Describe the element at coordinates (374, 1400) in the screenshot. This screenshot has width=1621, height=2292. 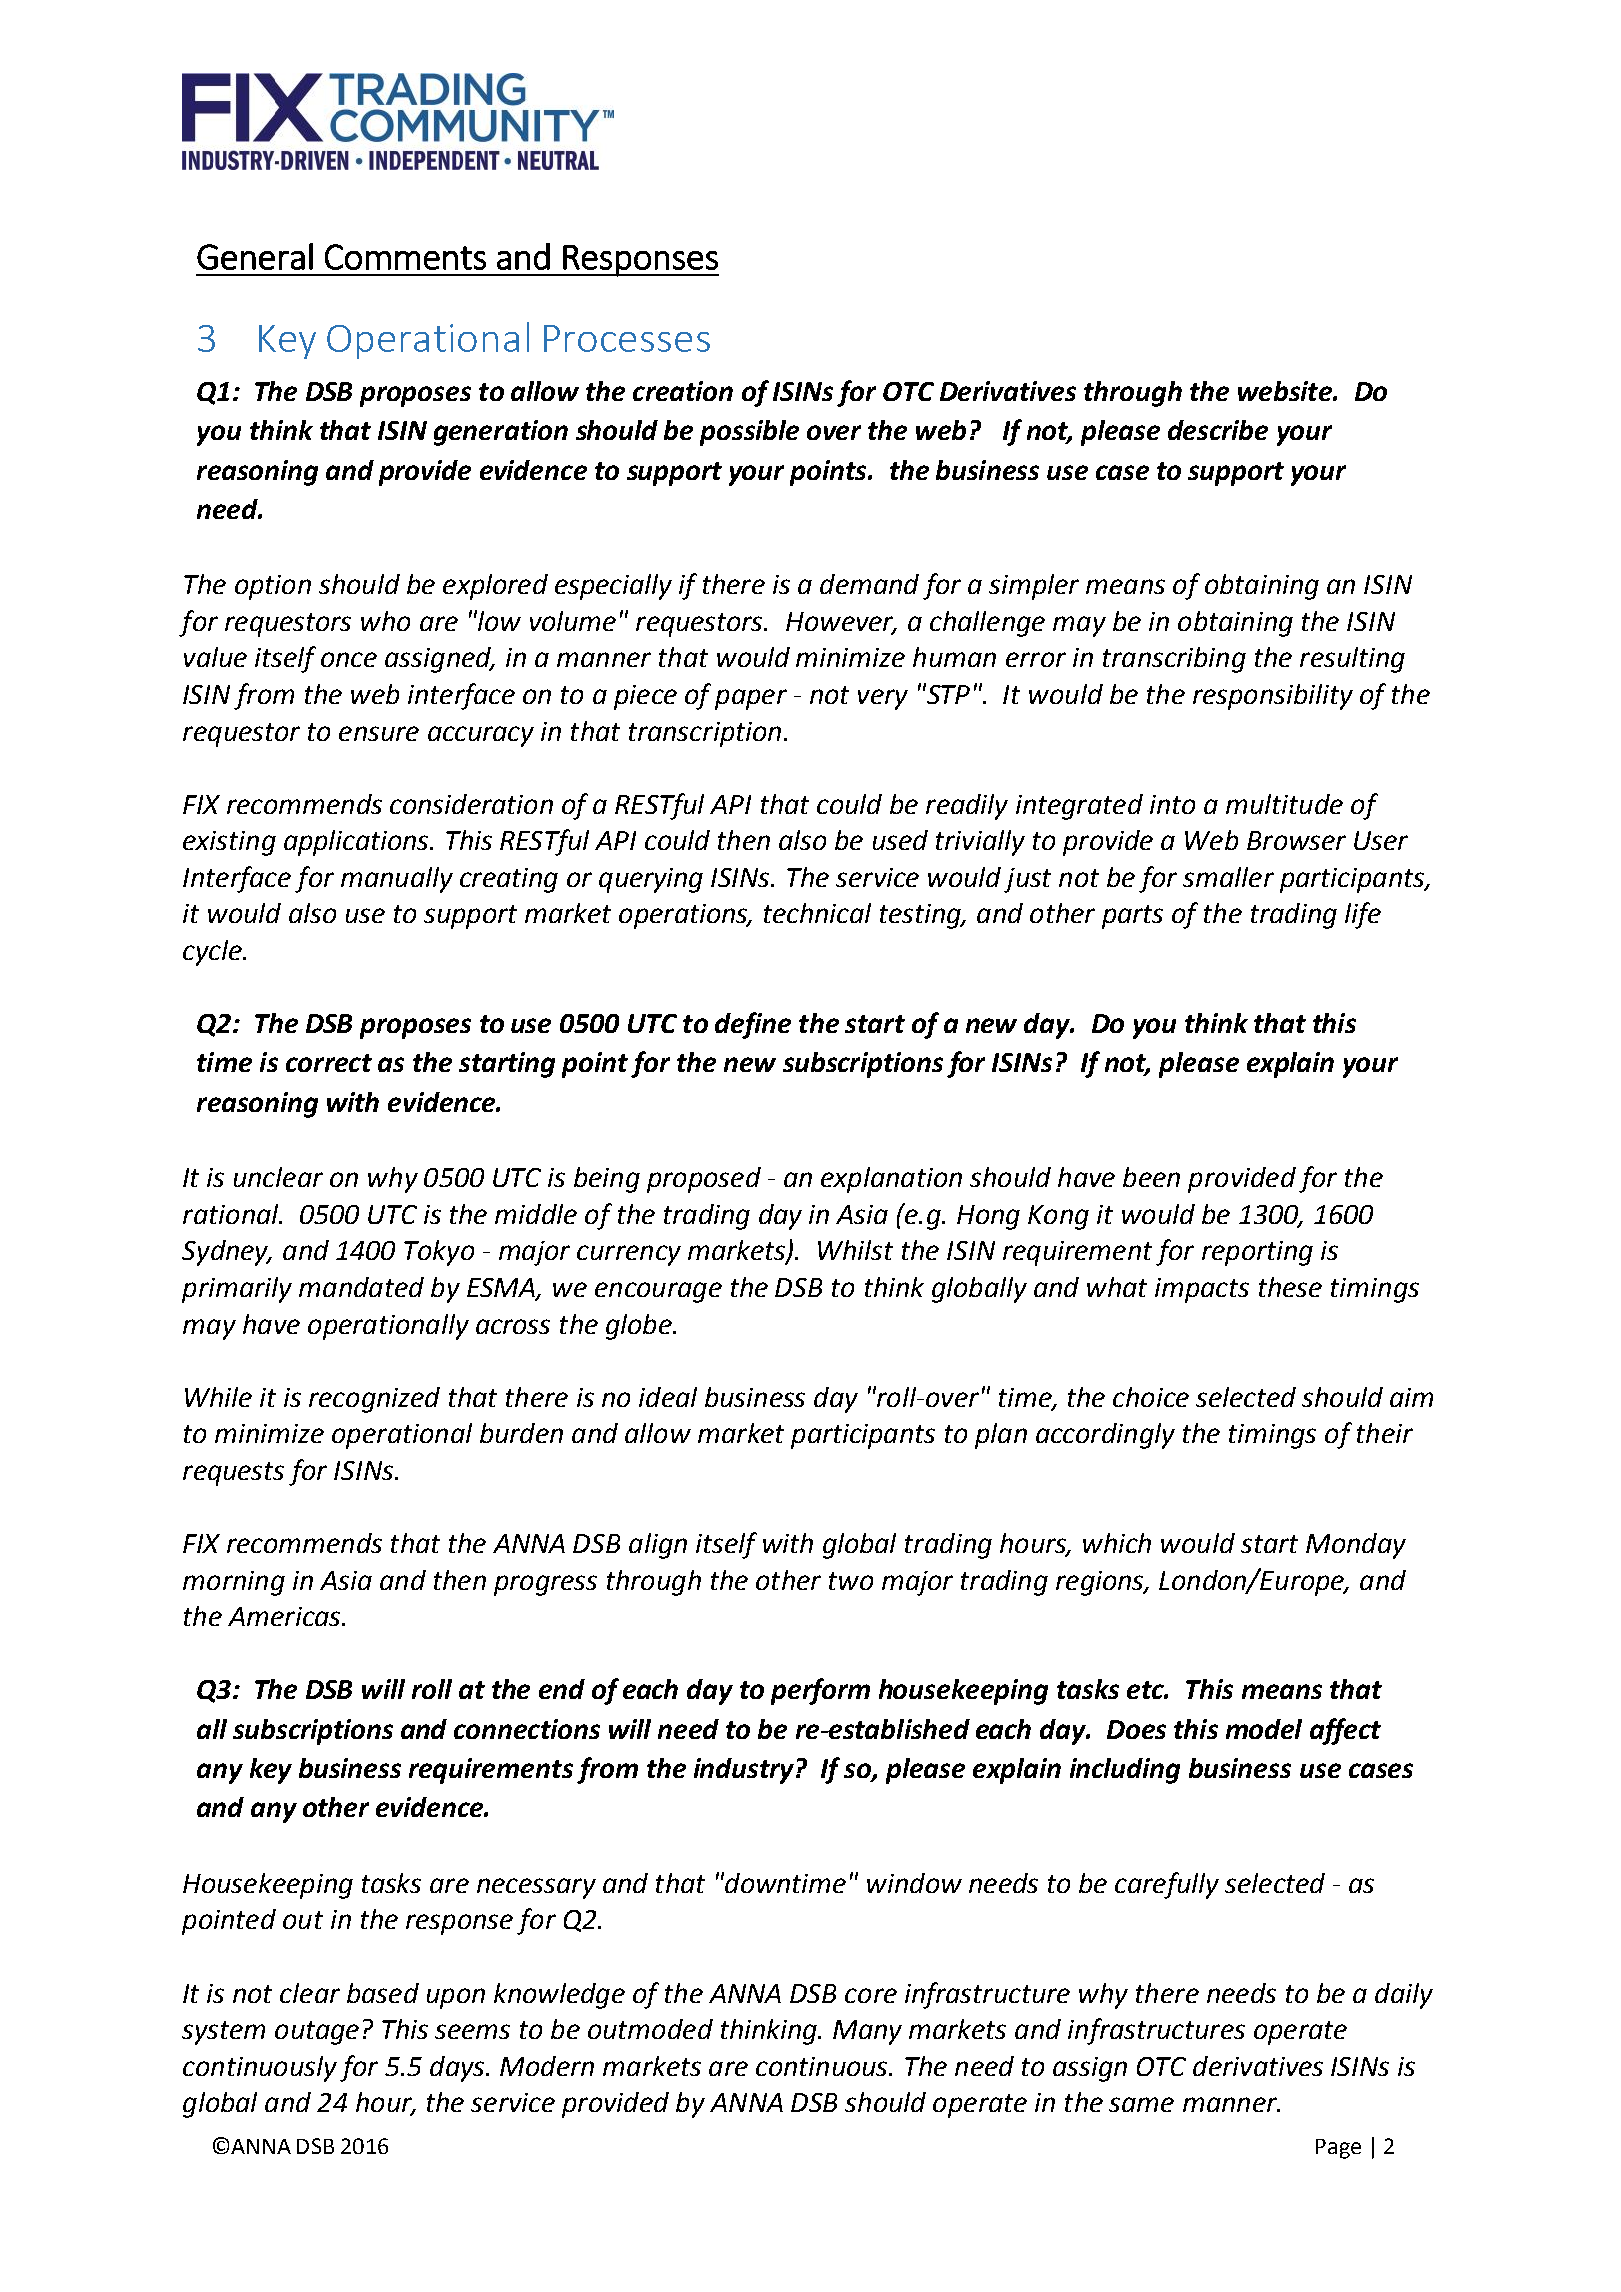
I see `recognized` at that location.
